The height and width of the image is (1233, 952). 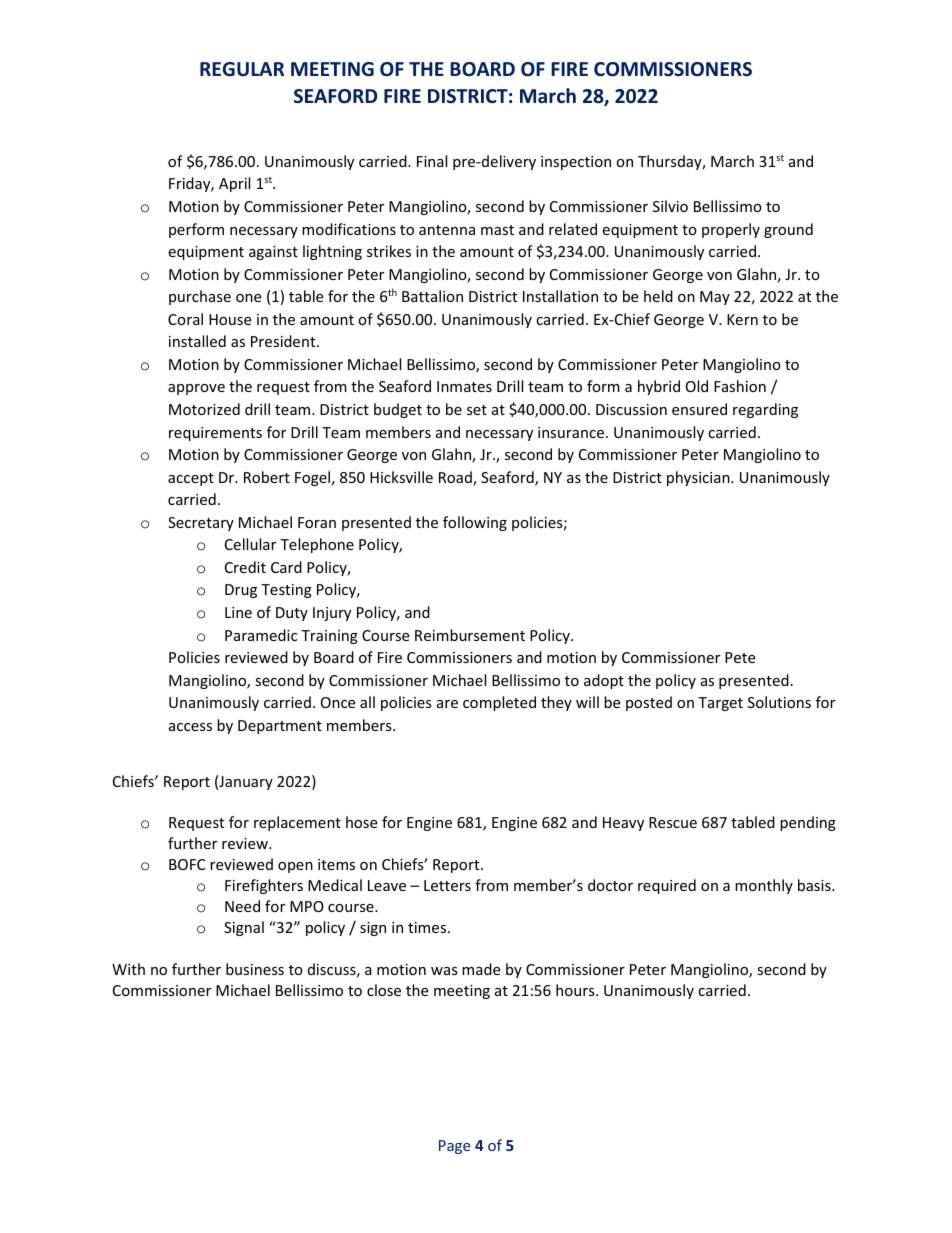 What do you see at coordinates (447, 885) in the image?
I see `Letters` at bounding box center [447, 885].
